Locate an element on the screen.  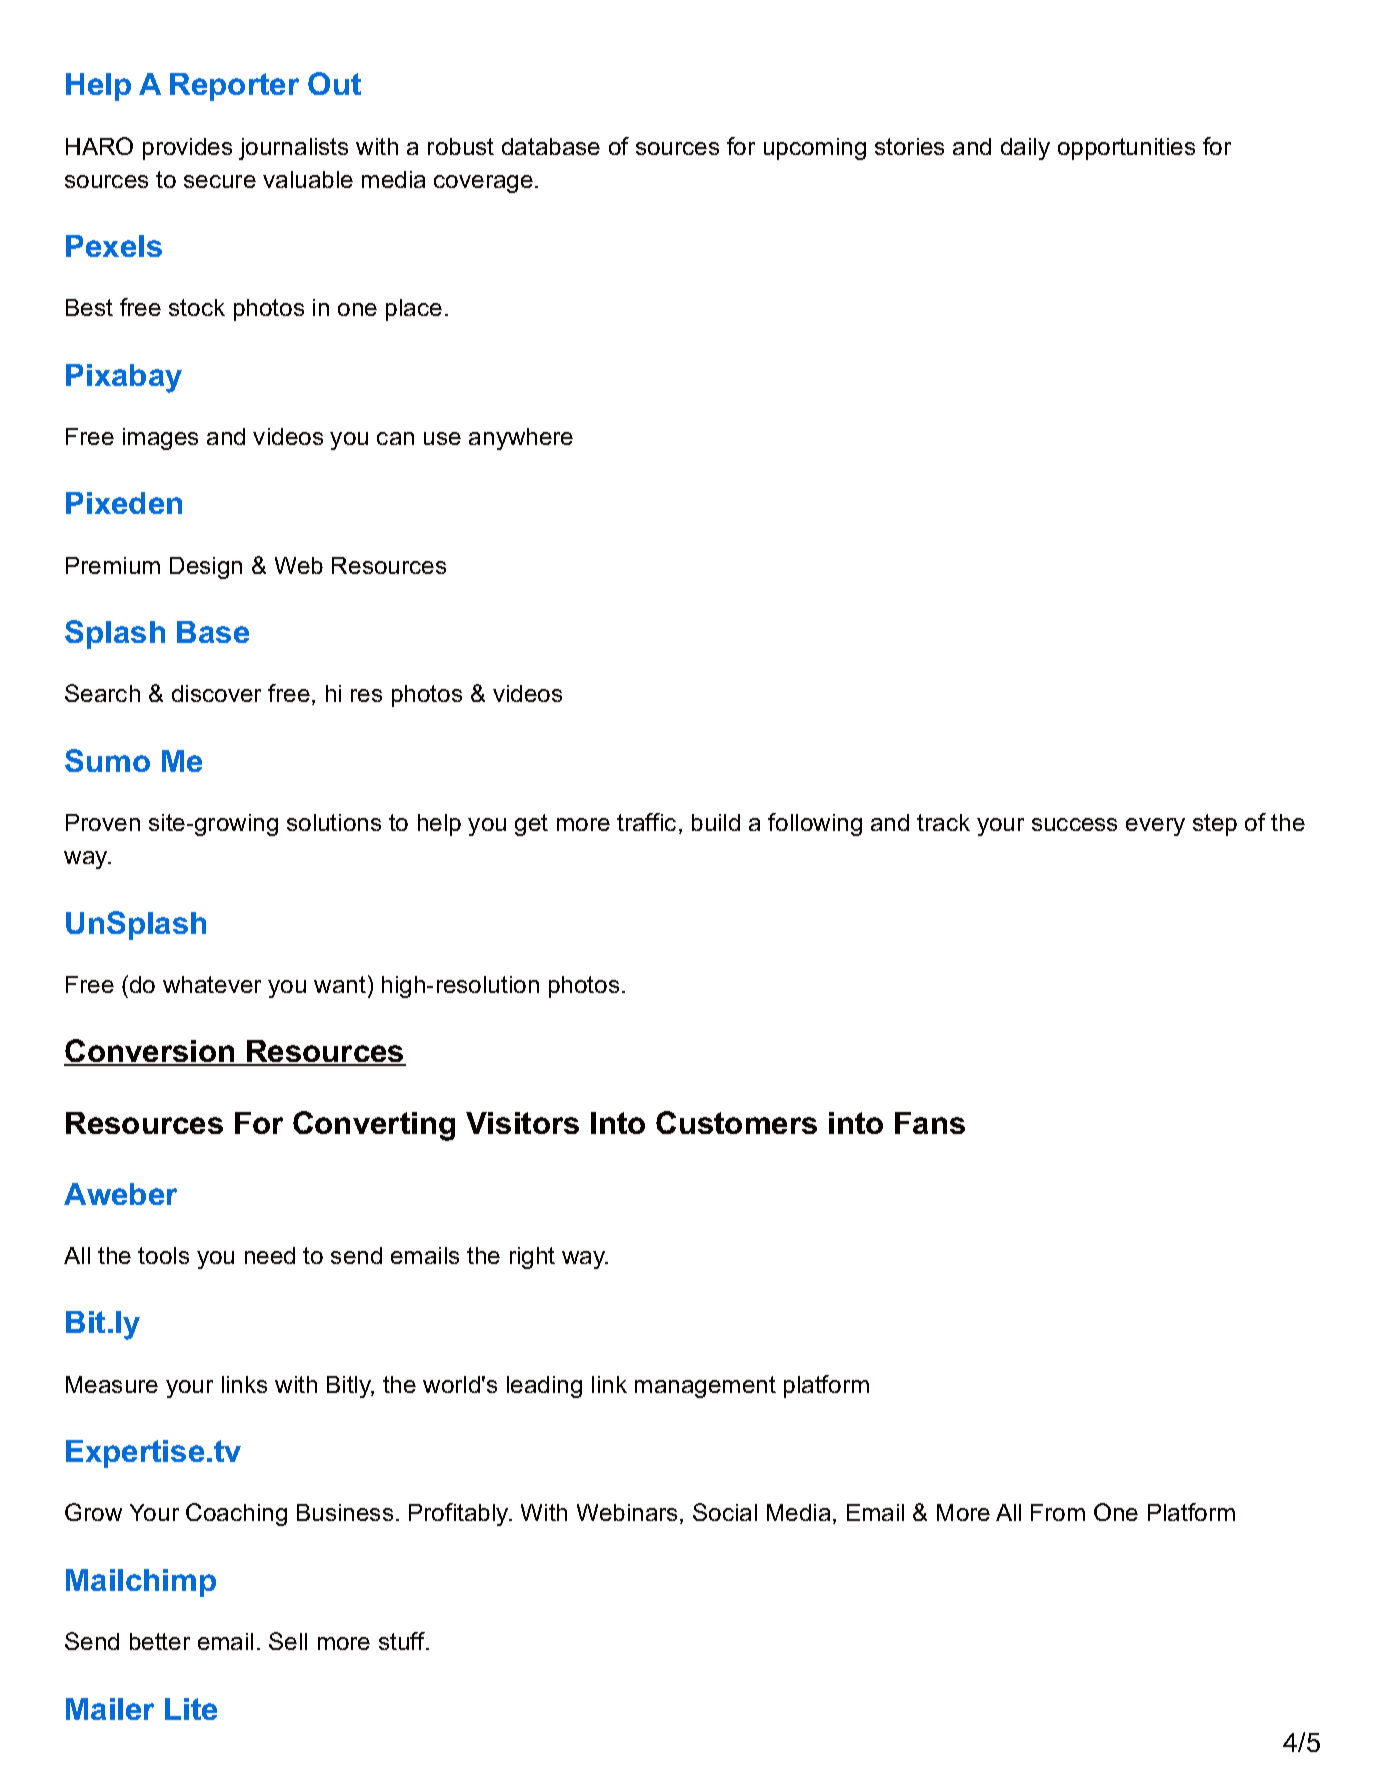
From is located at coordinates (1058, 1512).
